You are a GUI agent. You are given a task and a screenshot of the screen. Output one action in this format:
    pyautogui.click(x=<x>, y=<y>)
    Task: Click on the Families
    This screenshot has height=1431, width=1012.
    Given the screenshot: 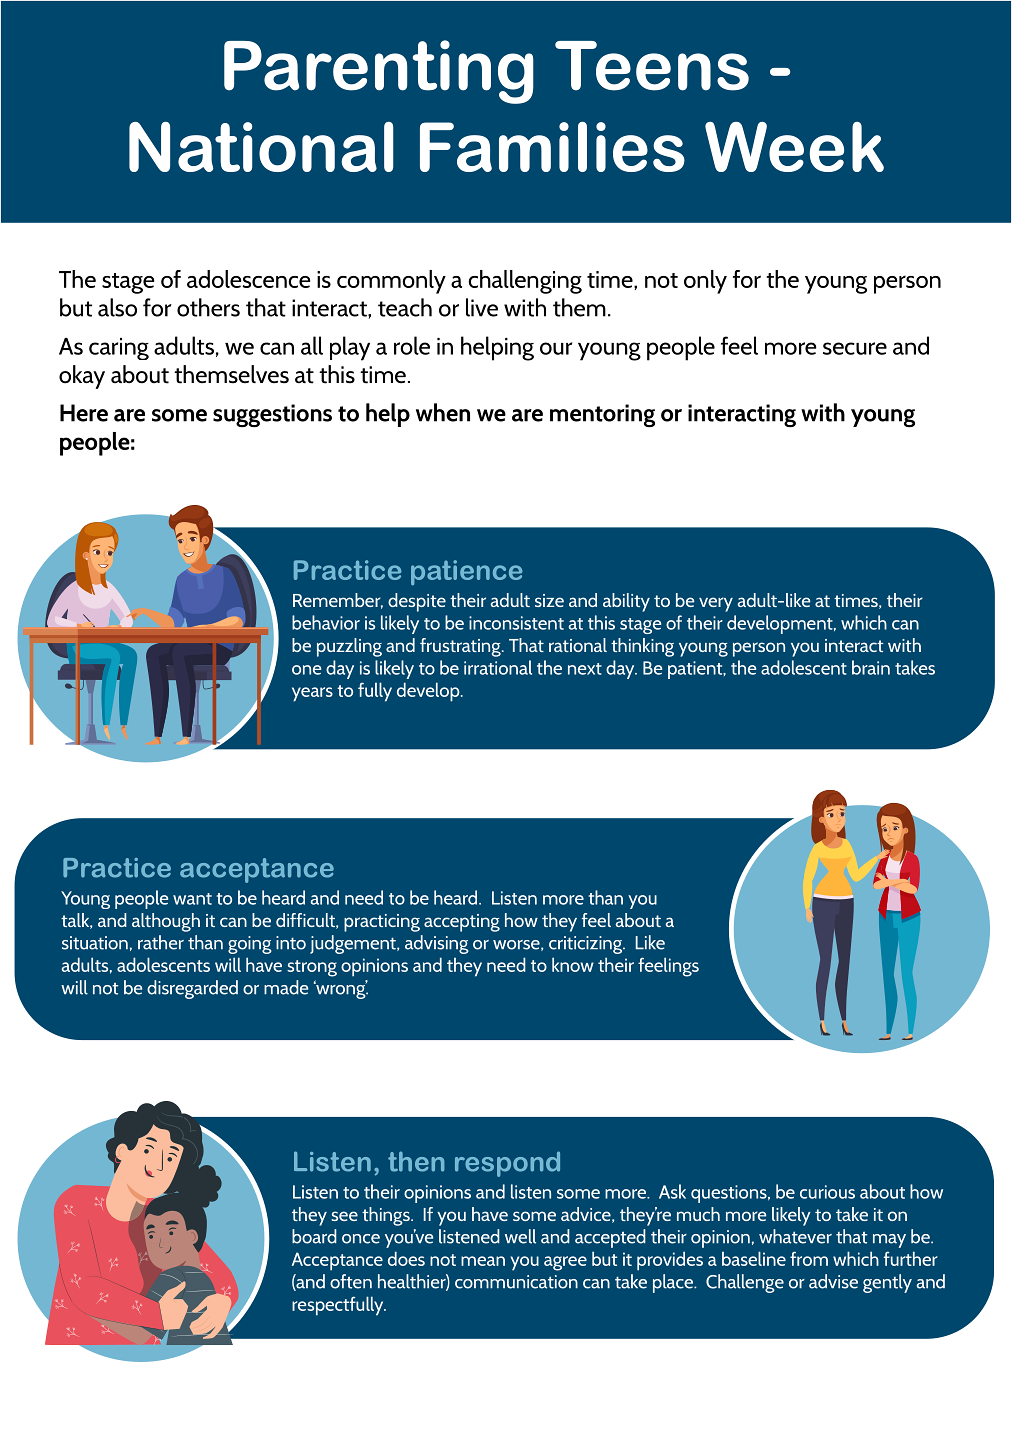 What is the action you would take?
    pyautogui.click(x=552, y=147)
